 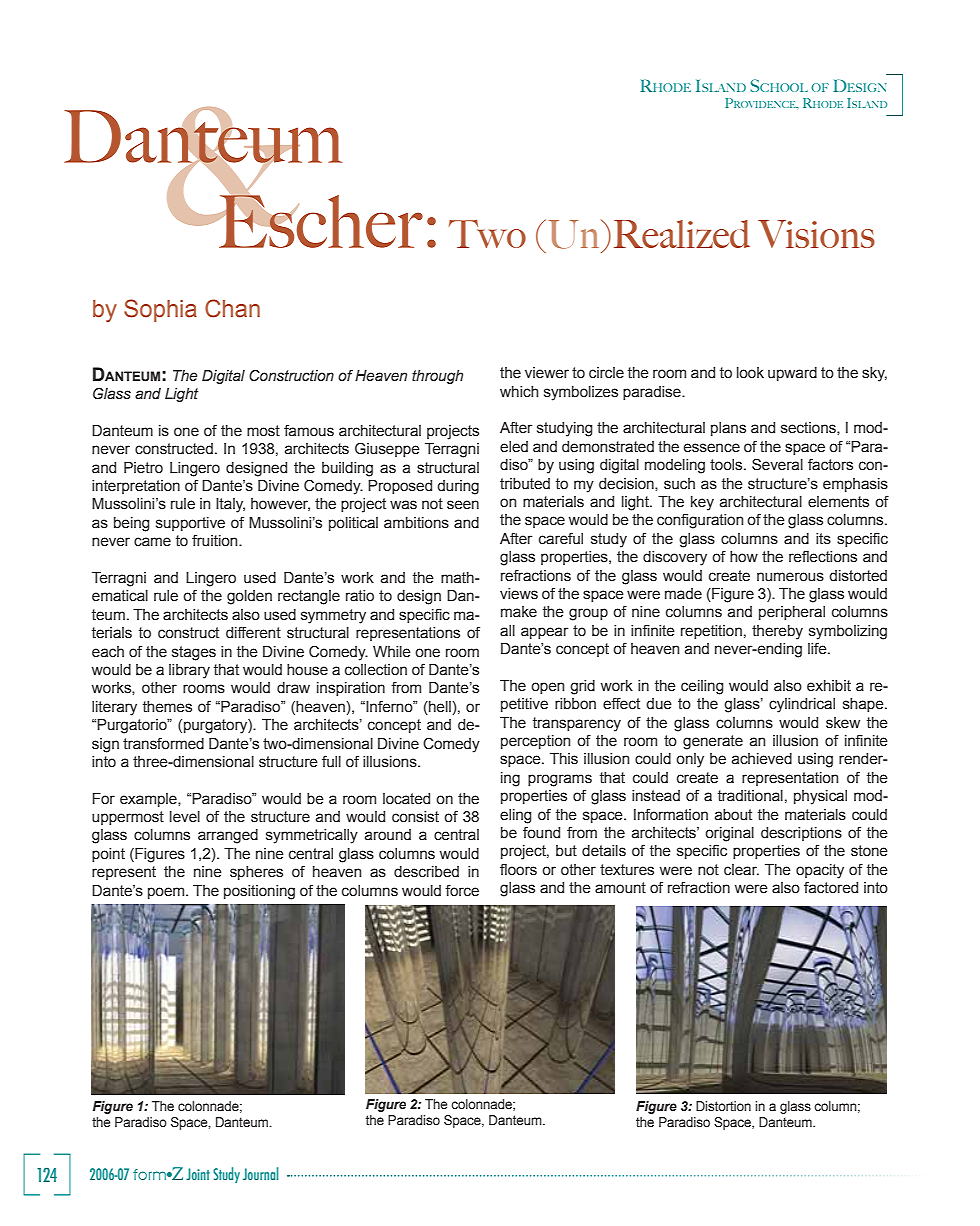 What do you see at coordinates (232, 308) in the image?
I see `Chan` at bounding box center [232, 308].
